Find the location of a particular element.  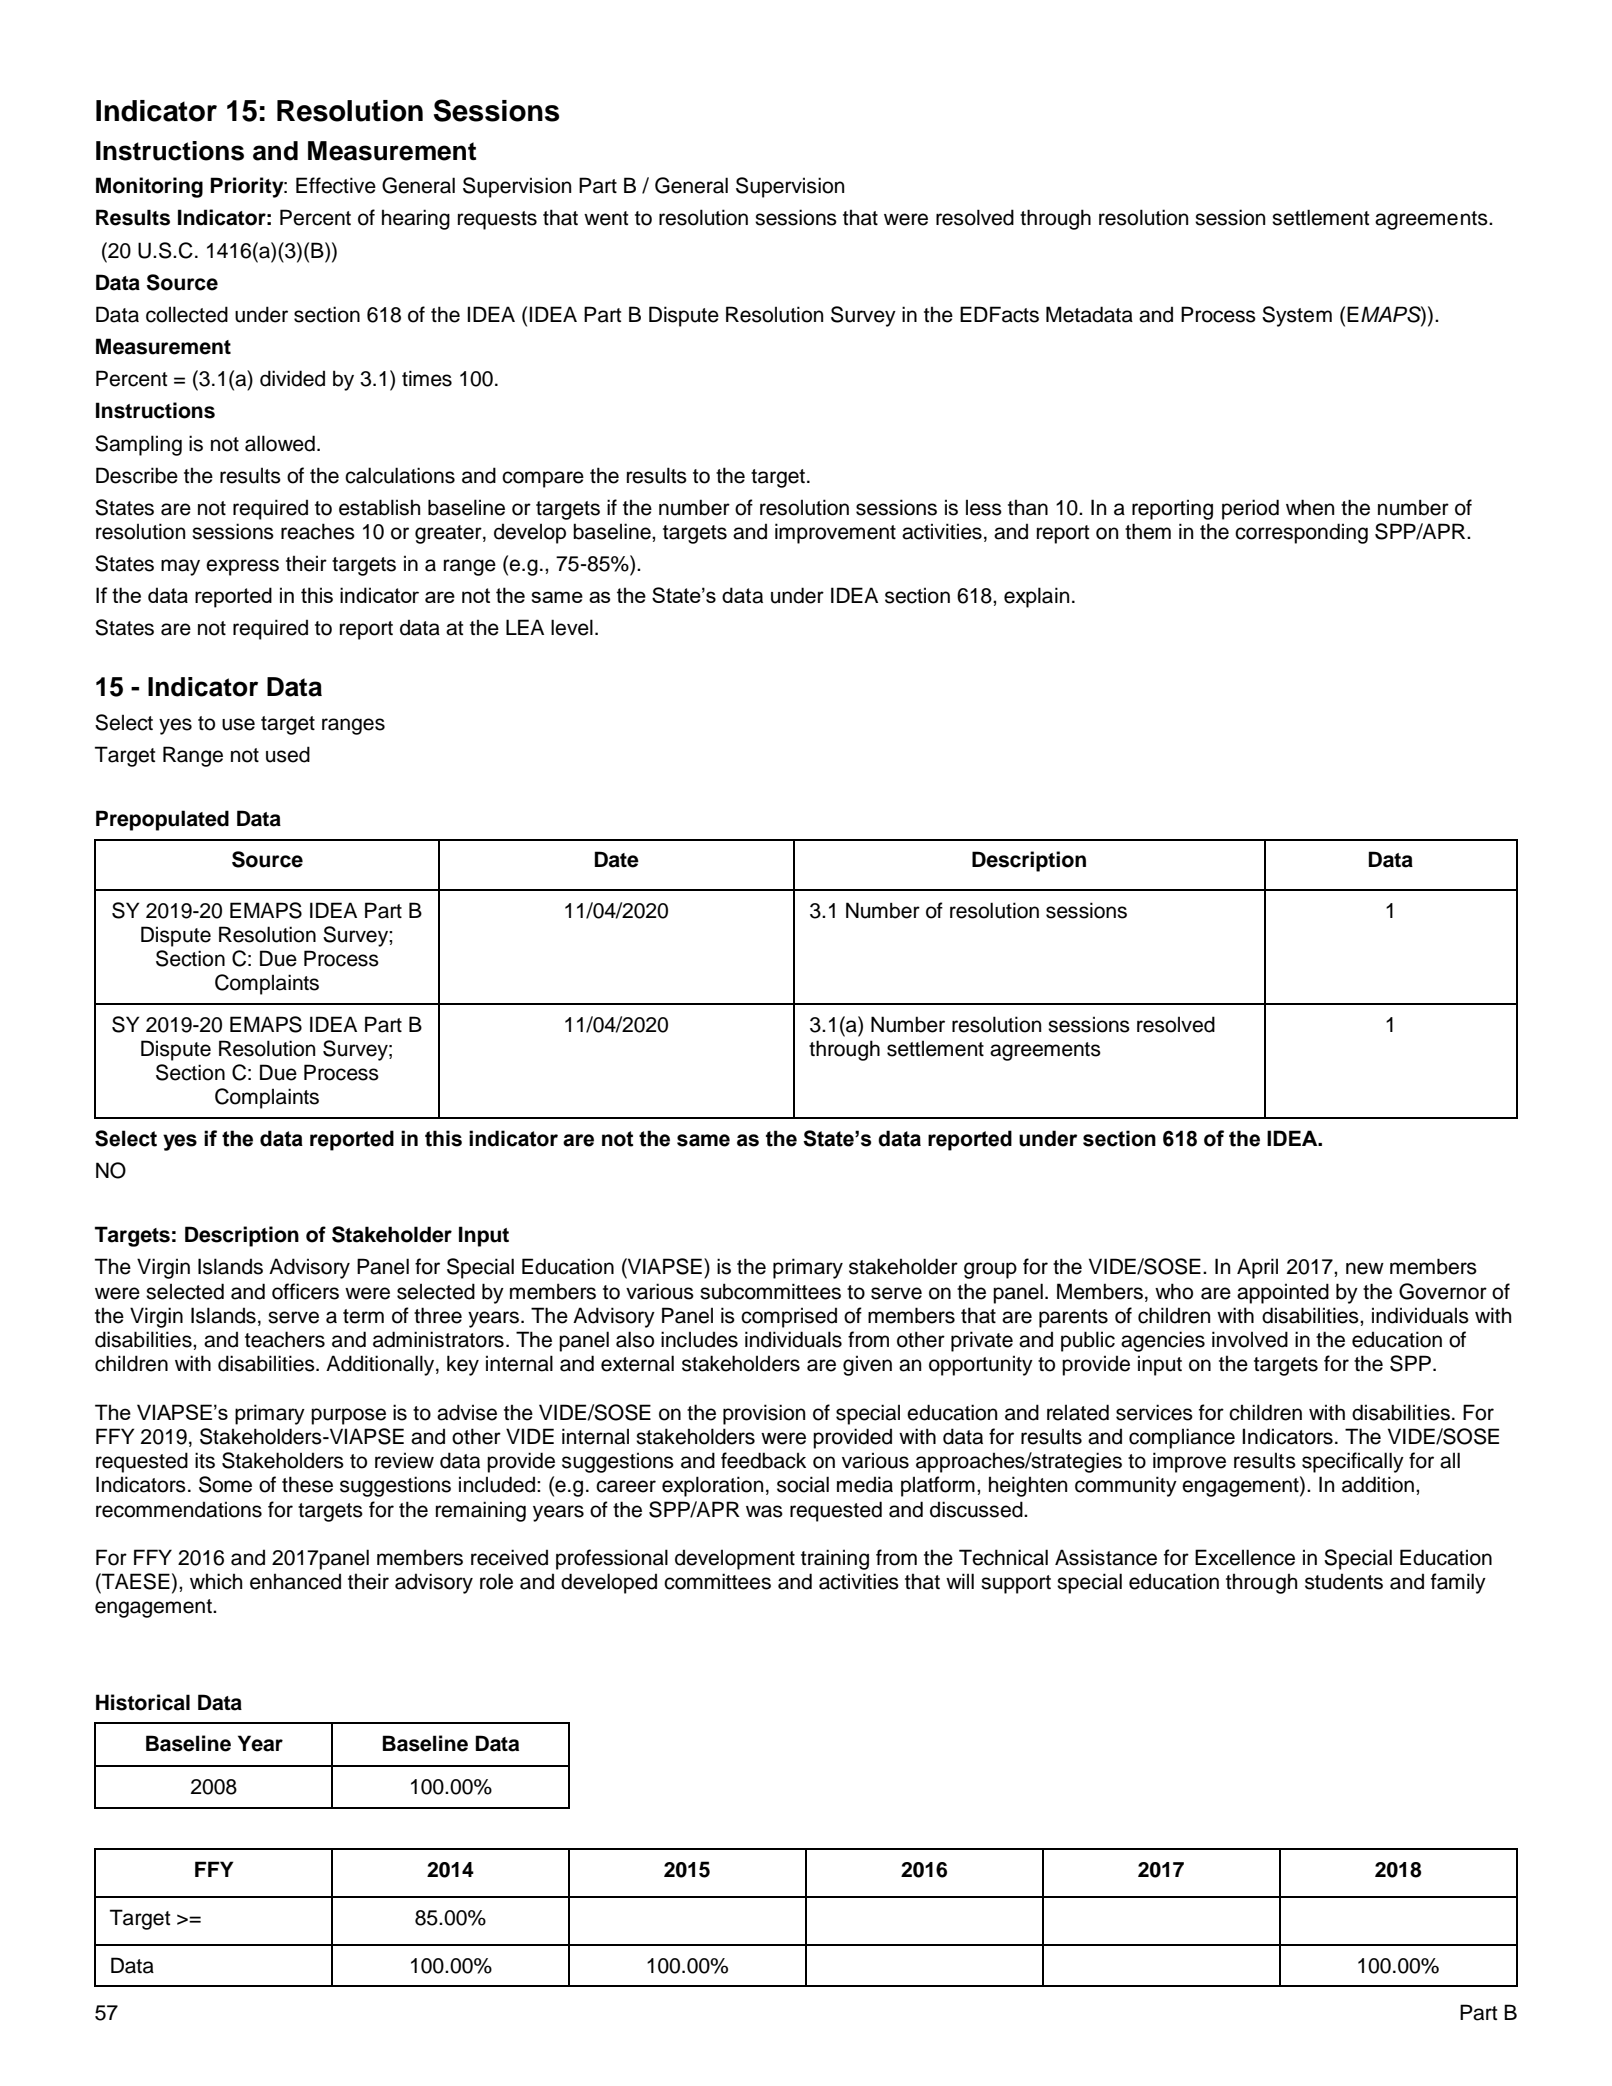

training is located at coordinates (835, 1559).
